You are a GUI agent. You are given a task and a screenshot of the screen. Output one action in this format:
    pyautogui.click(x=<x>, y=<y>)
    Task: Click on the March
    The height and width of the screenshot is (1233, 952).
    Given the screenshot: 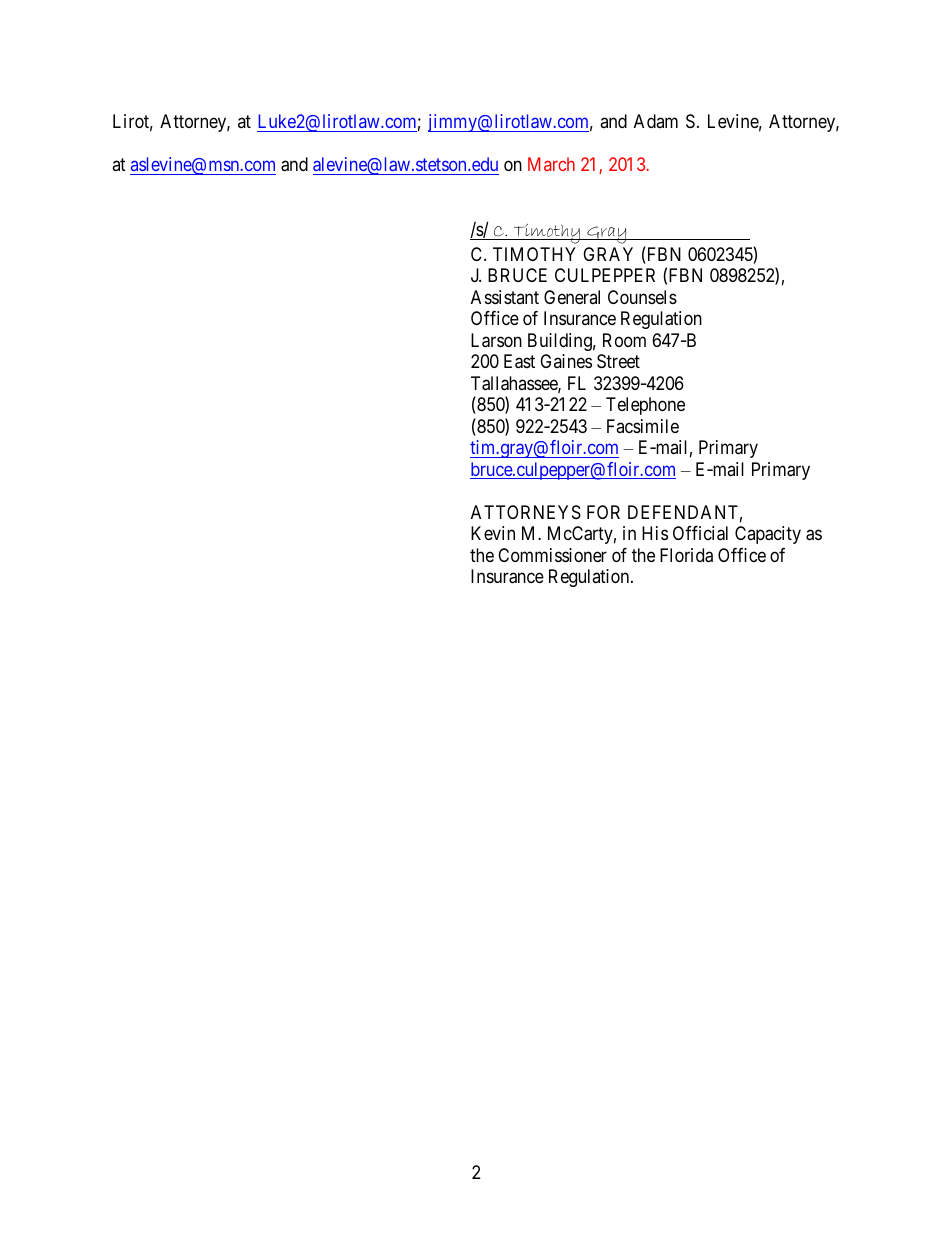 What is the action you would take?
    pyautogui.click(x=551, y=164)
